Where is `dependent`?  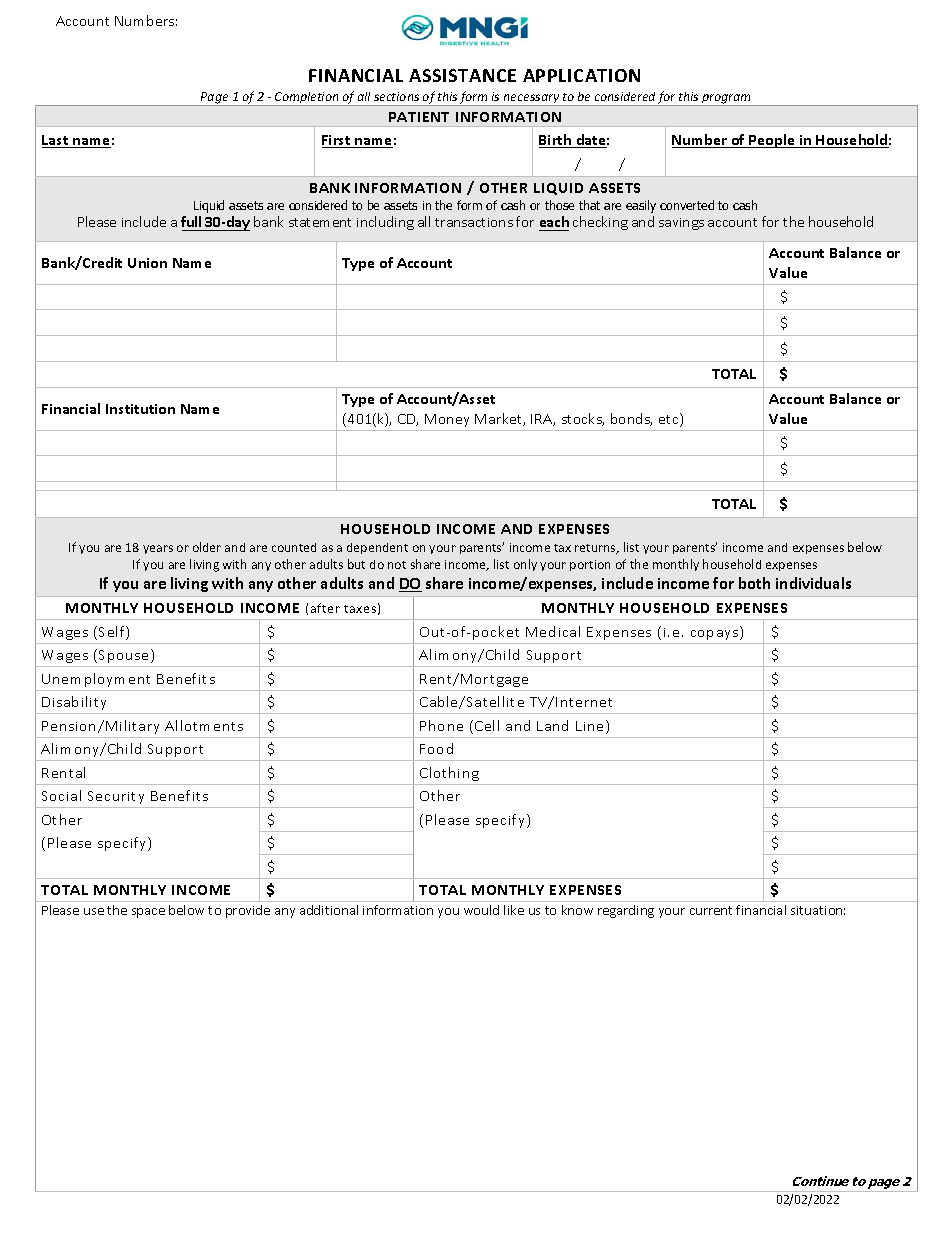 dependent is located at coordinates (377, 548).
